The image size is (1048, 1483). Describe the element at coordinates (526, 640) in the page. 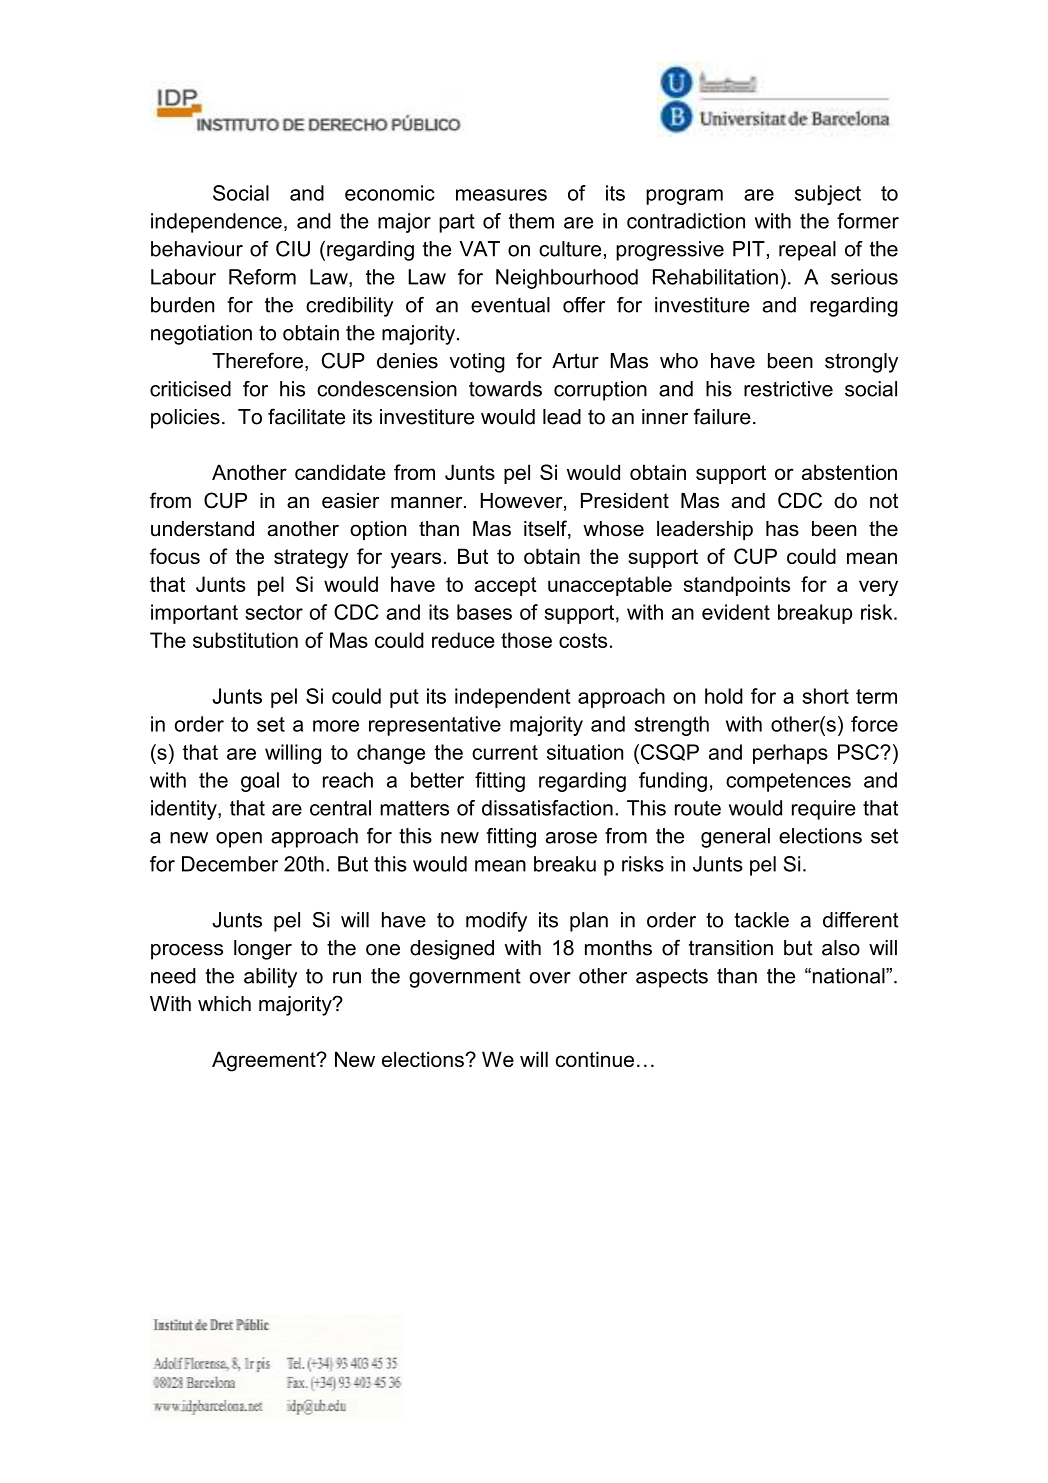

I see `those` at that location.
